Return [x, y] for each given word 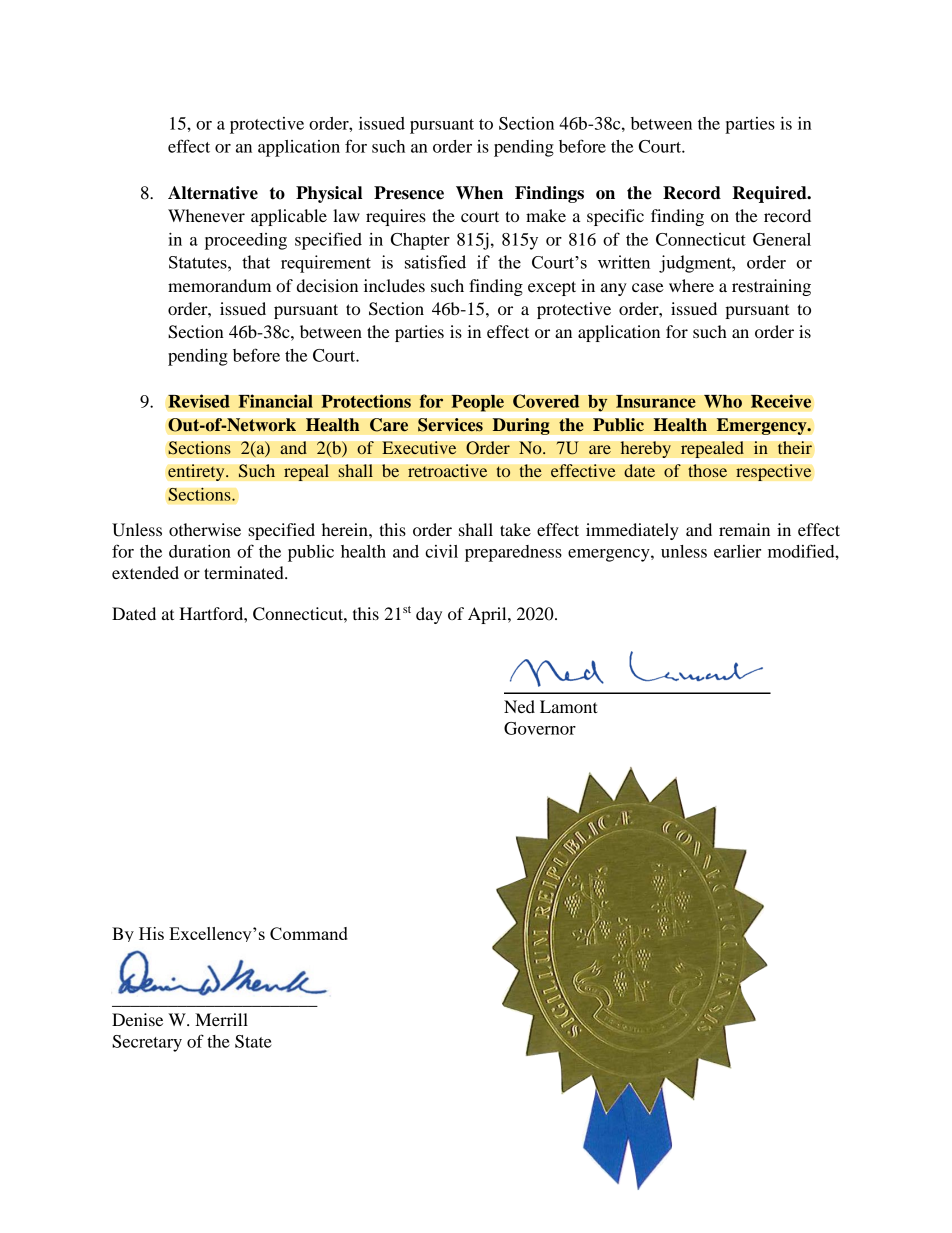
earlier [737, 551]
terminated [245, 572]
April [488, 615]
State [253, 1041]
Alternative [213, 193]
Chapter [420, 241]
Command [309, 933]
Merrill [221, 1019]
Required [770, 194]
